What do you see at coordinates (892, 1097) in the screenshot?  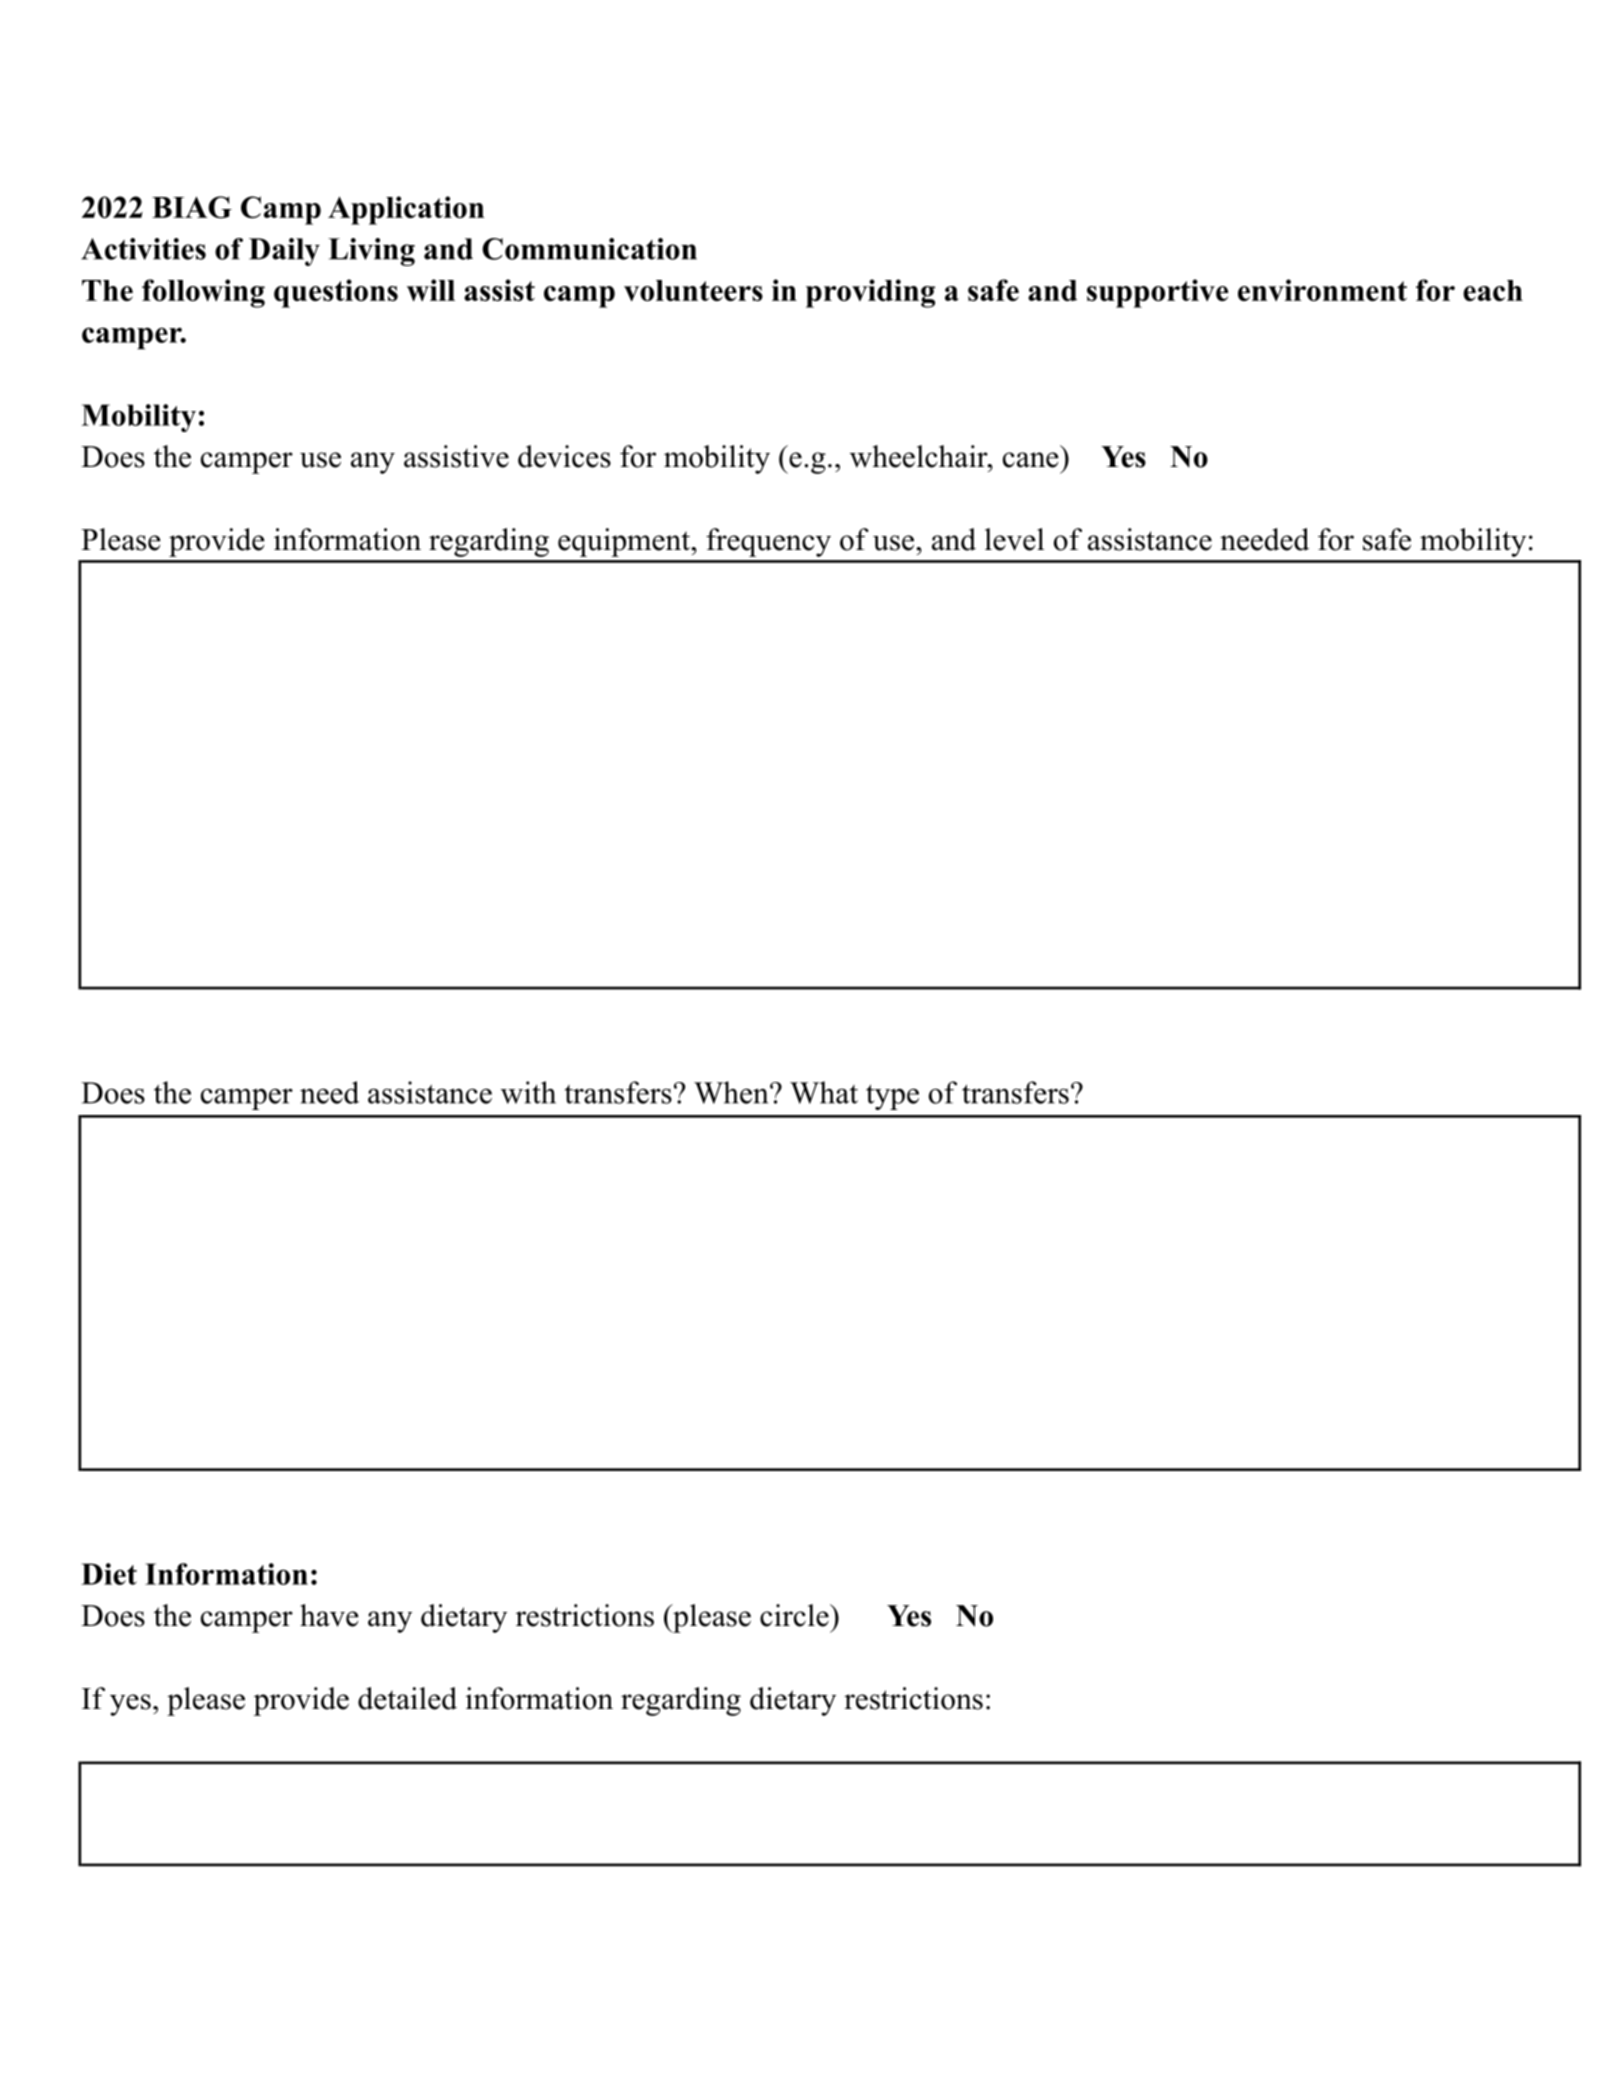 I see `type` at bounding box center [892, 1097].
